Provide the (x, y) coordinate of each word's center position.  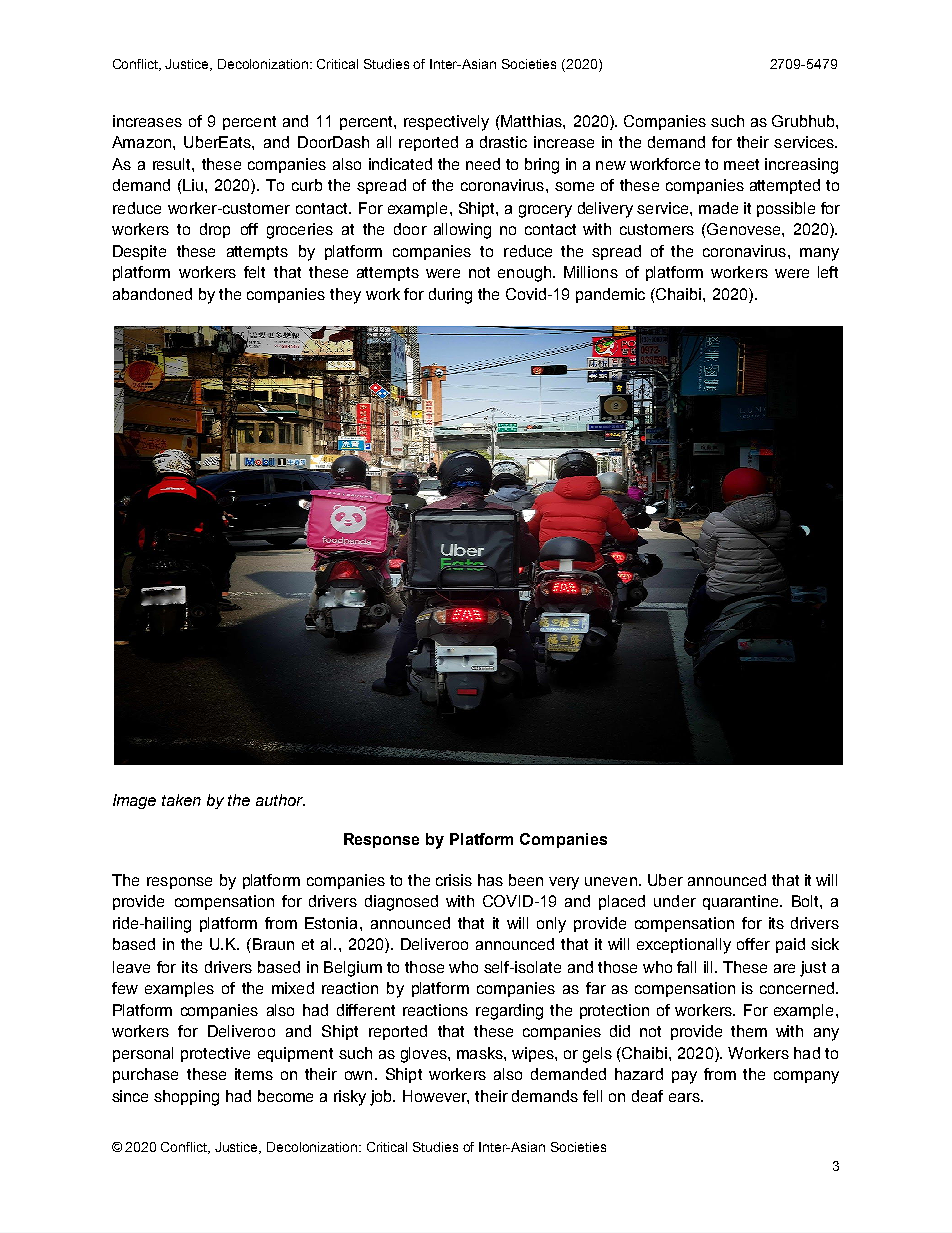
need (483, 164)
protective (215, 1054)
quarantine (742, 902)
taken (181, 800)
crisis (454, 880)
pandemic (610, 295)
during (450, 296)
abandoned (152, 294)
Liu (192, 185)
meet (741, 164)
